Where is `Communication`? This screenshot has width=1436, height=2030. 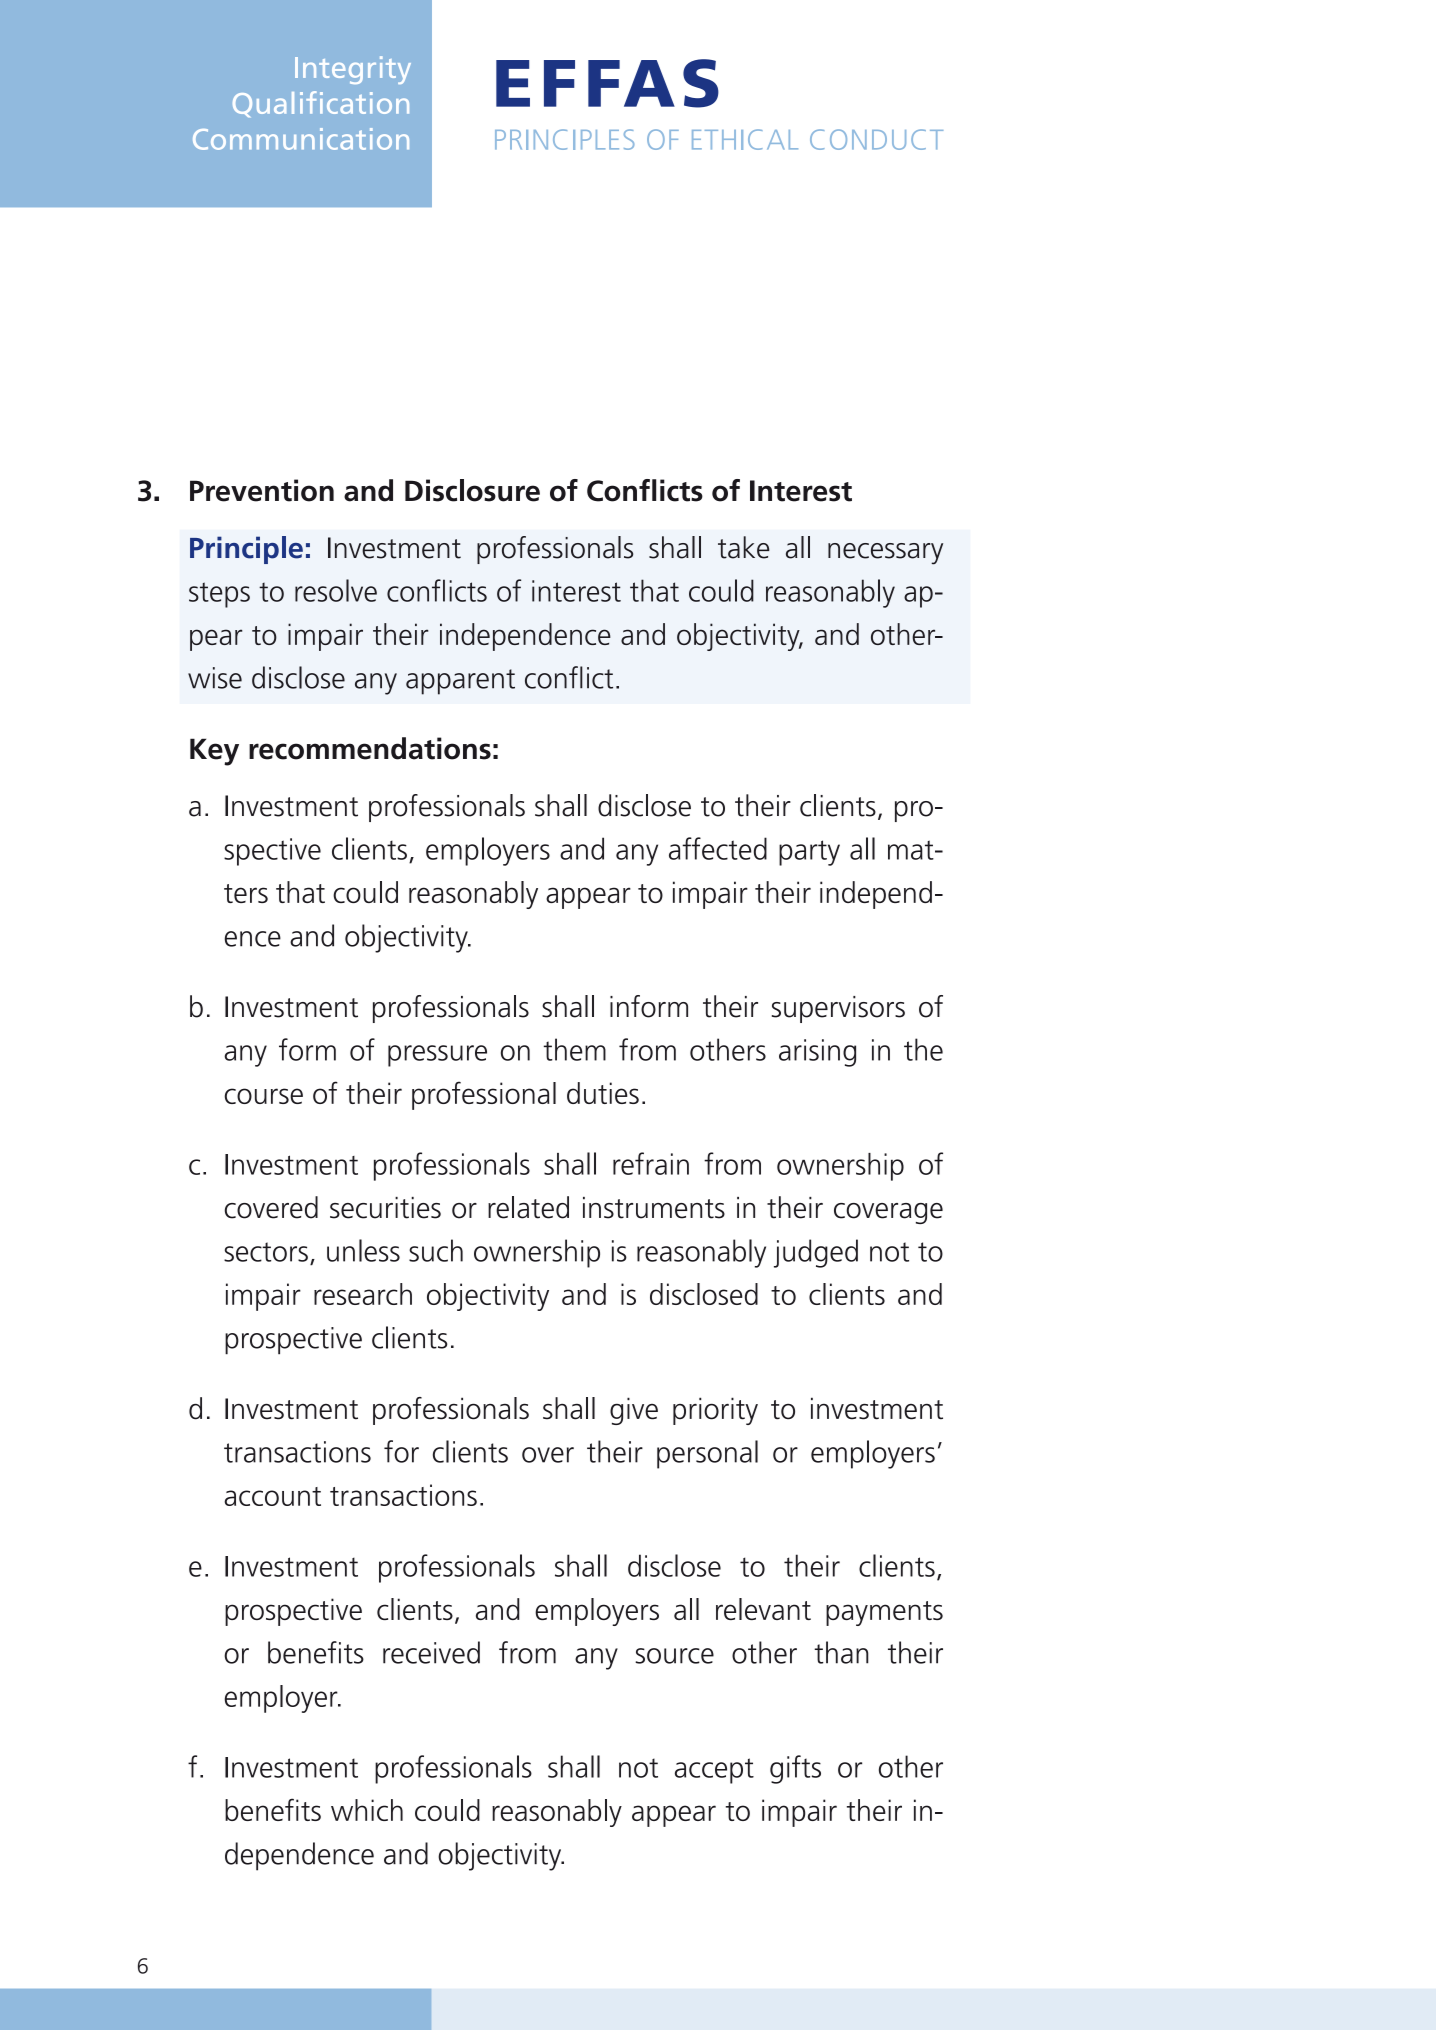 Communication is located at coordinates (301, 139).
